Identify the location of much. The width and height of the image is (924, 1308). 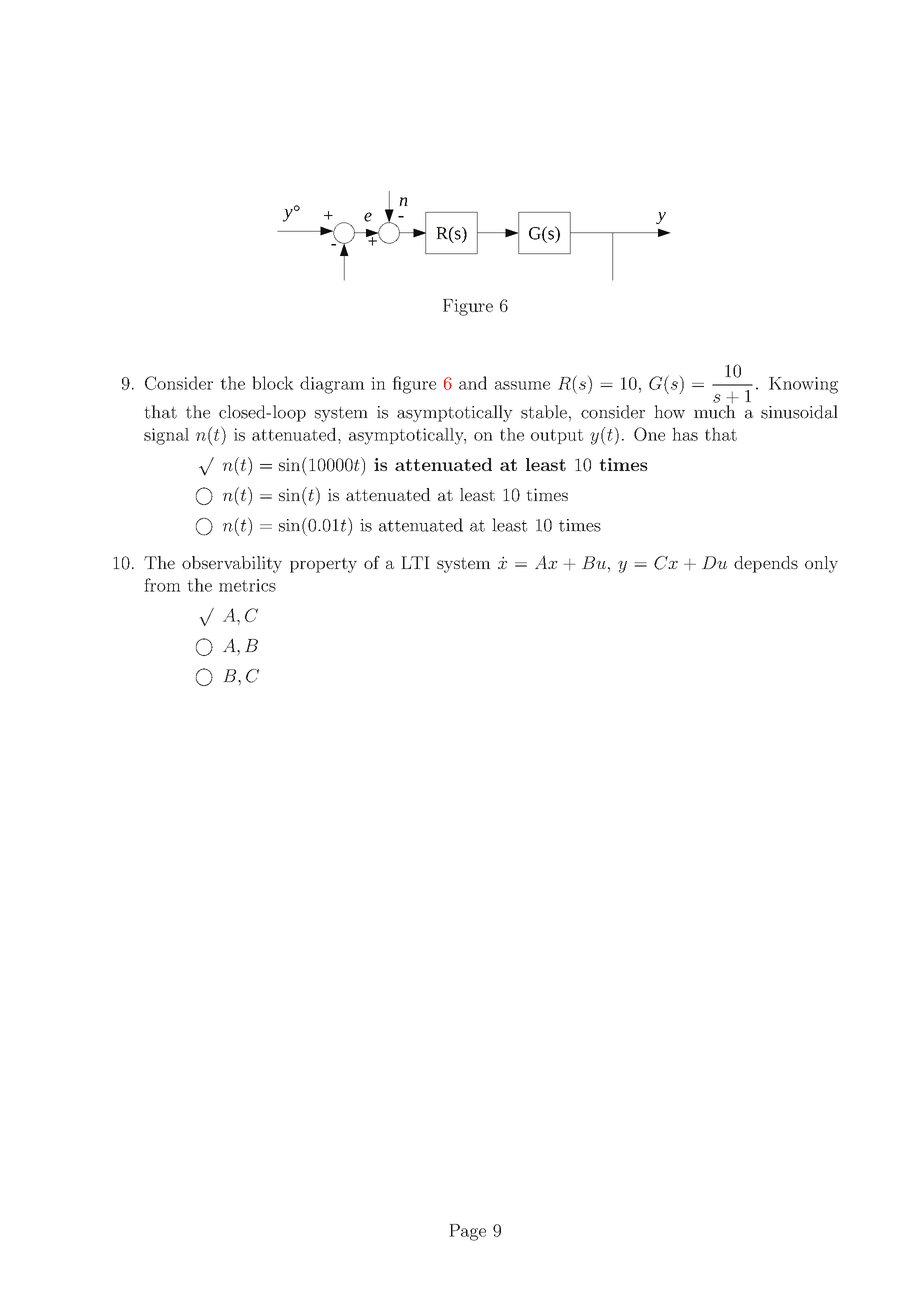
(715, 411).
